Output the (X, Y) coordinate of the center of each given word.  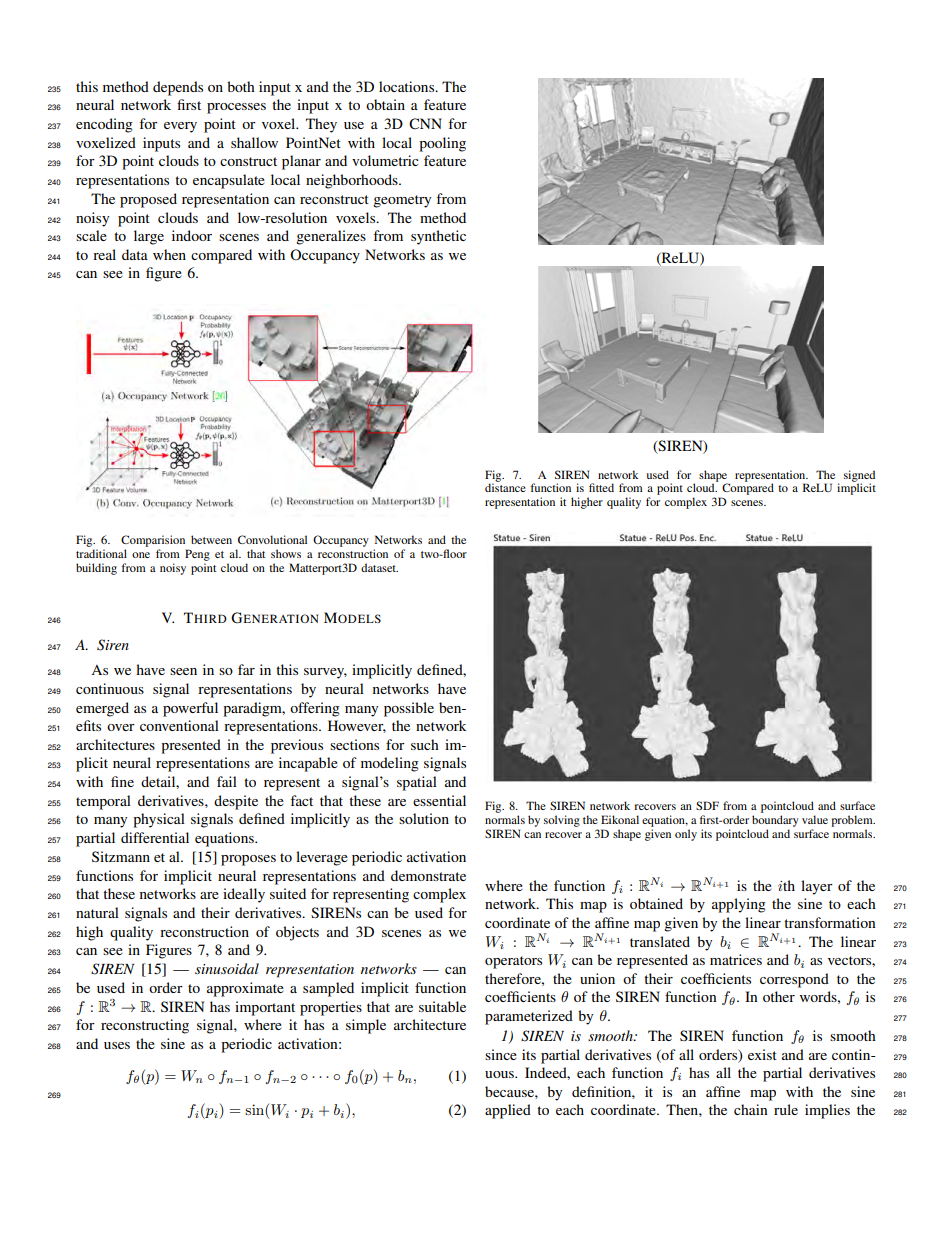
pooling (442, 144)
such (425, 744)
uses (117, 1045)
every (180, 127)
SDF (707, 805)
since (501, 1054)
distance (505, 487)
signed (859, 477)
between (211, 539)
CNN (425, 124)
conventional (179, 725)
